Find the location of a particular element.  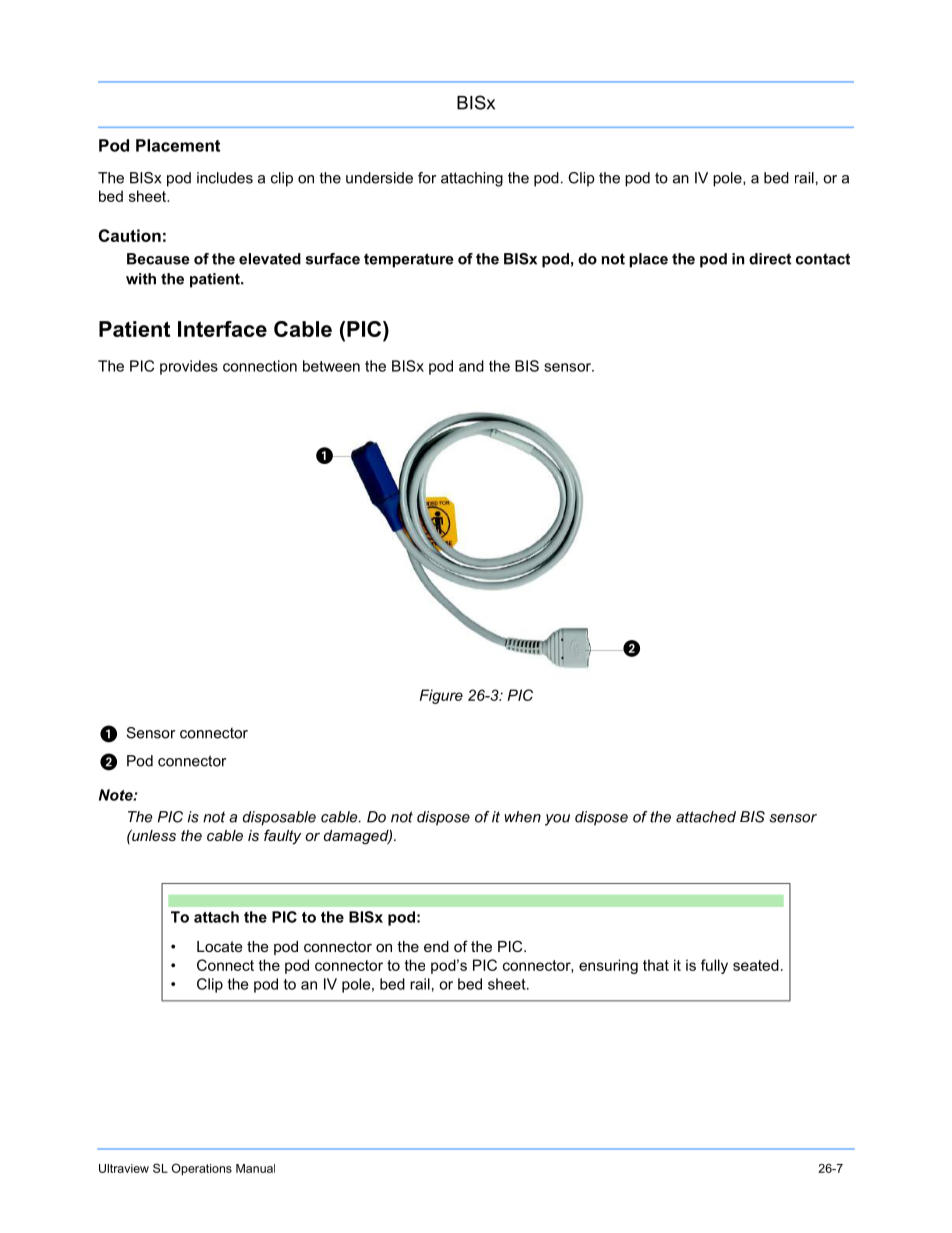

and is located at coordinates (471, 366).
